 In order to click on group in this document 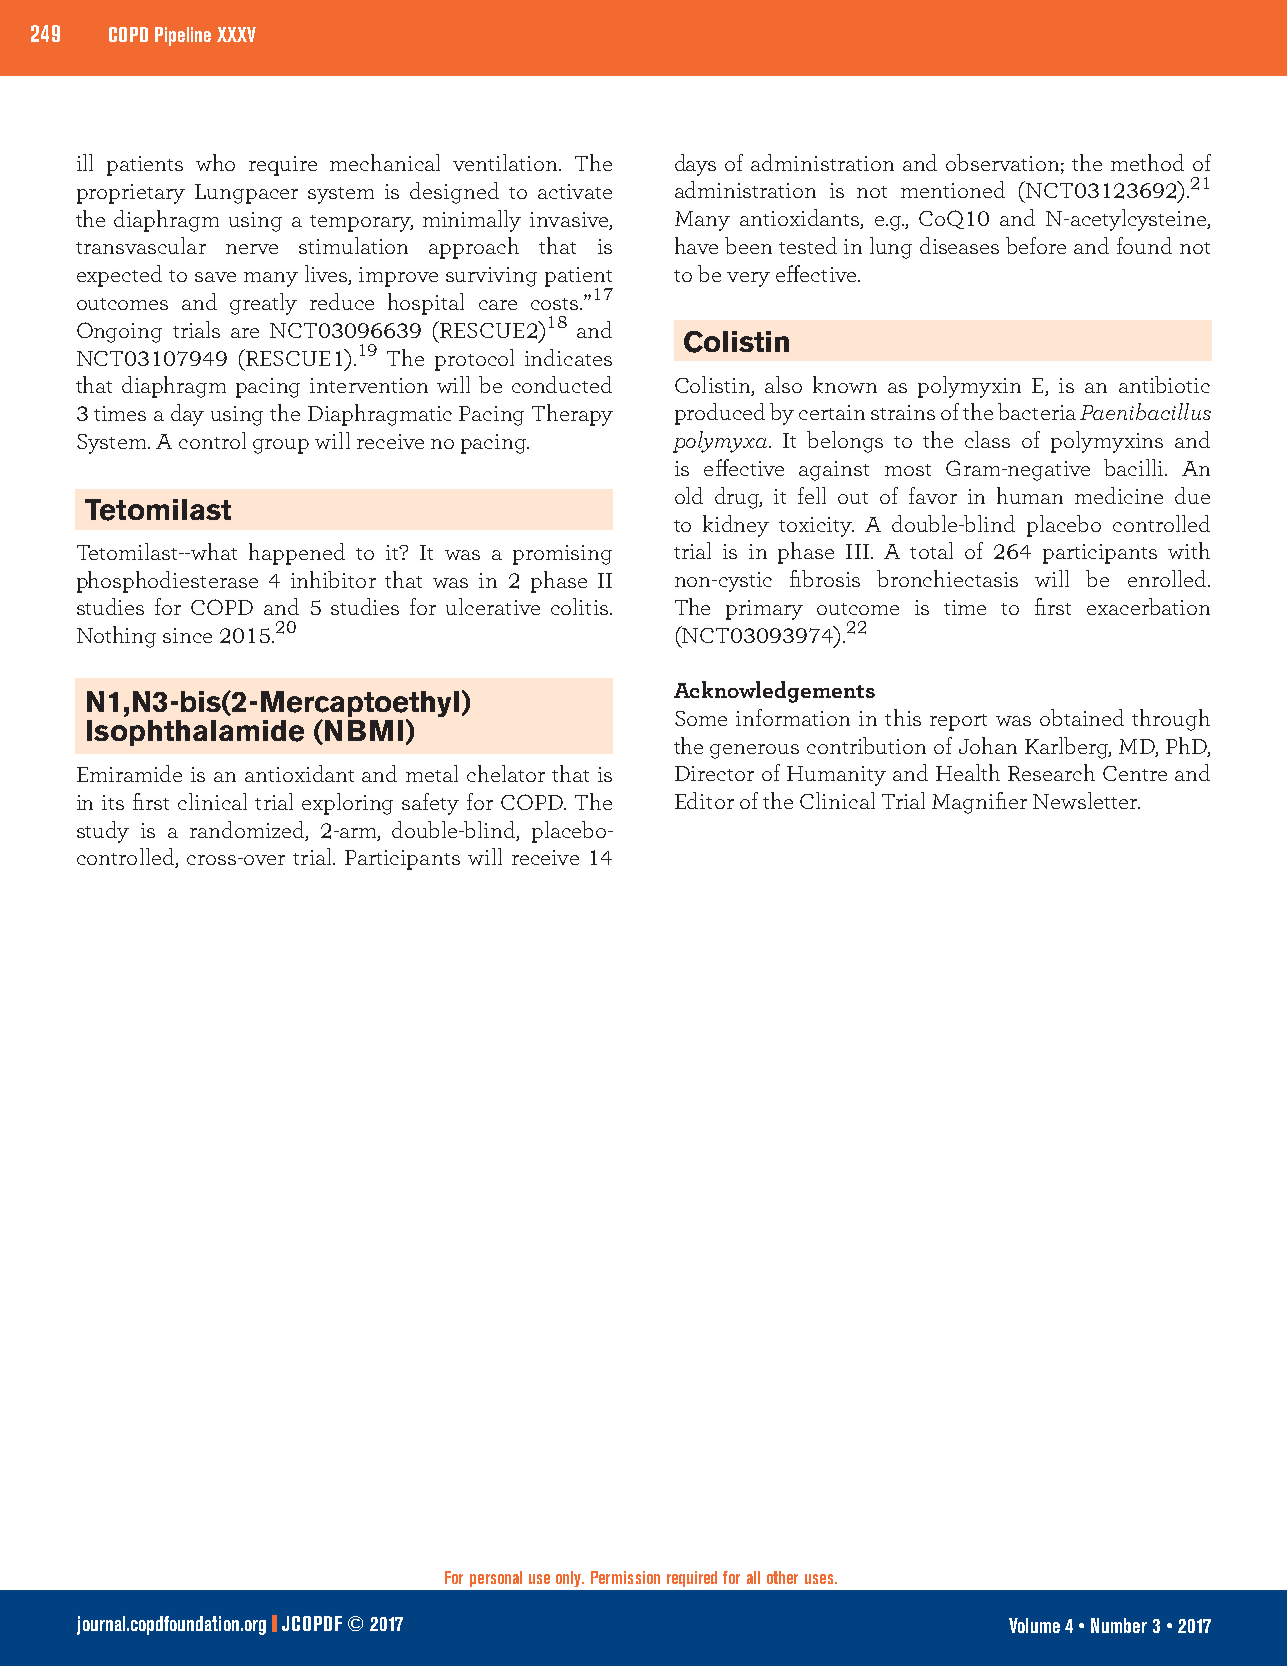, I will do `click(281, 446)`.
